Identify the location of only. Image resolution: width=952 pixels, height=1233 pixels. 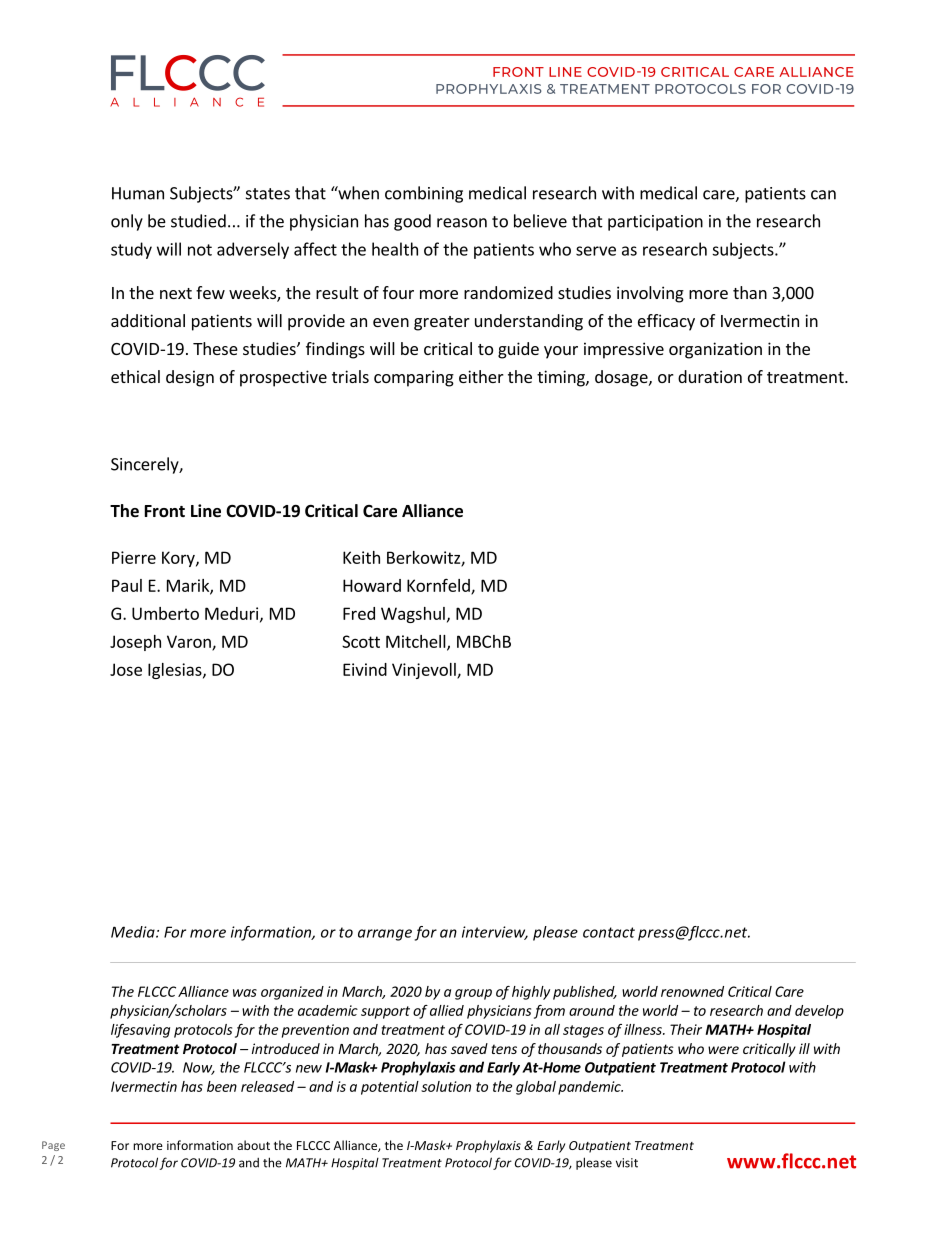
(127, 222).
